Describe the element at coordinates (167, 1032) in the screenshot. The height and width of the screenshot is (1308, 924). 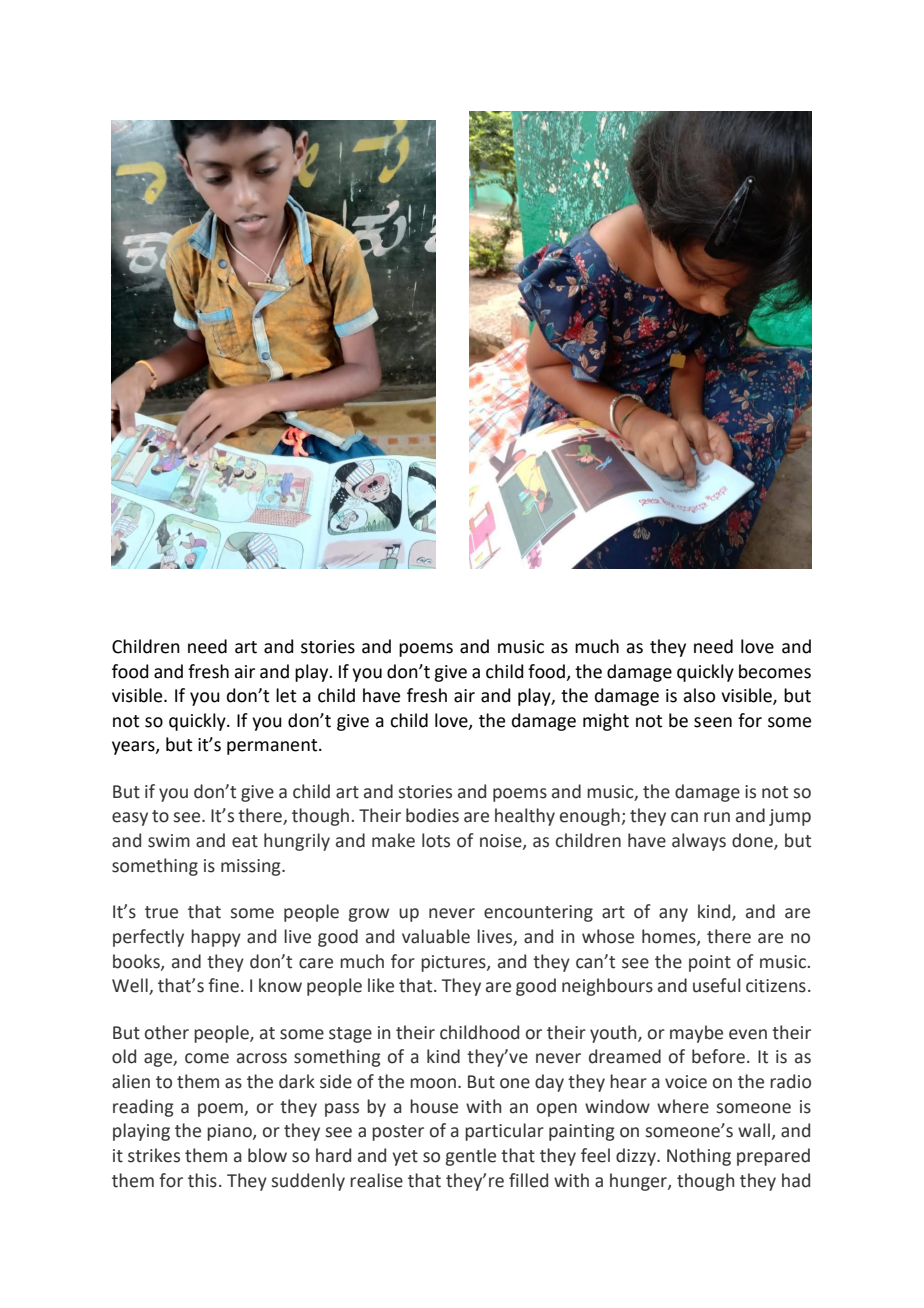
I see `other` at that location.
